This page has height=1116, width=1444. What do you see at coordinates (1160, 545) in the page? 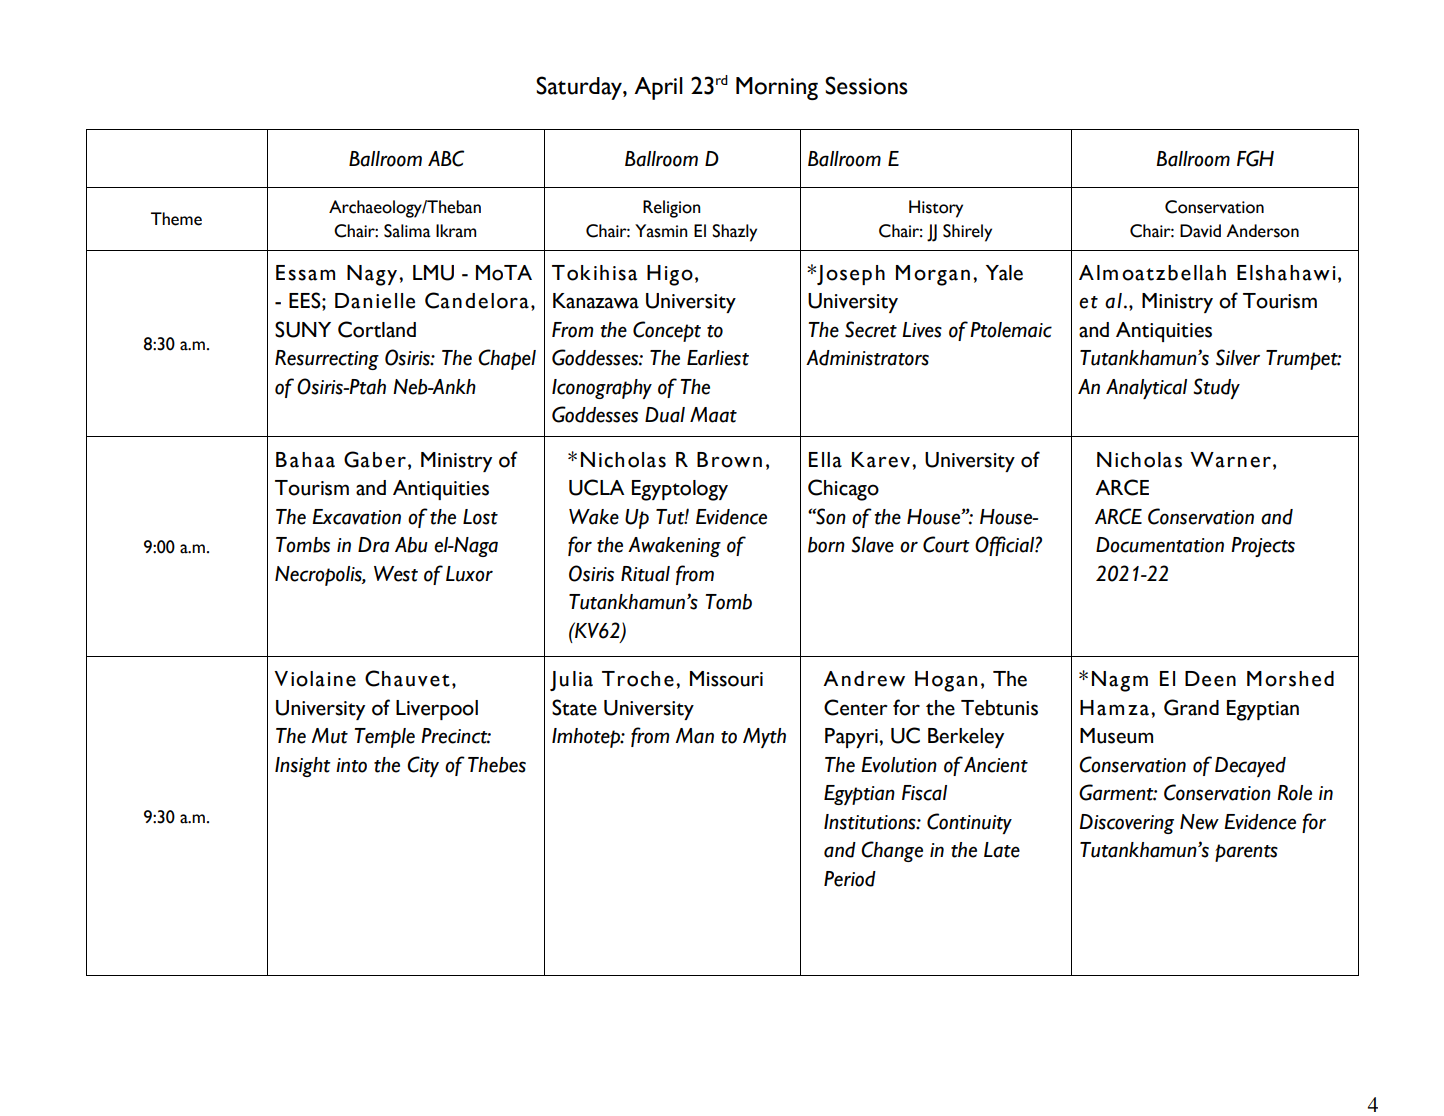
I see `Documentation` at bounding box center [1160, 545].
